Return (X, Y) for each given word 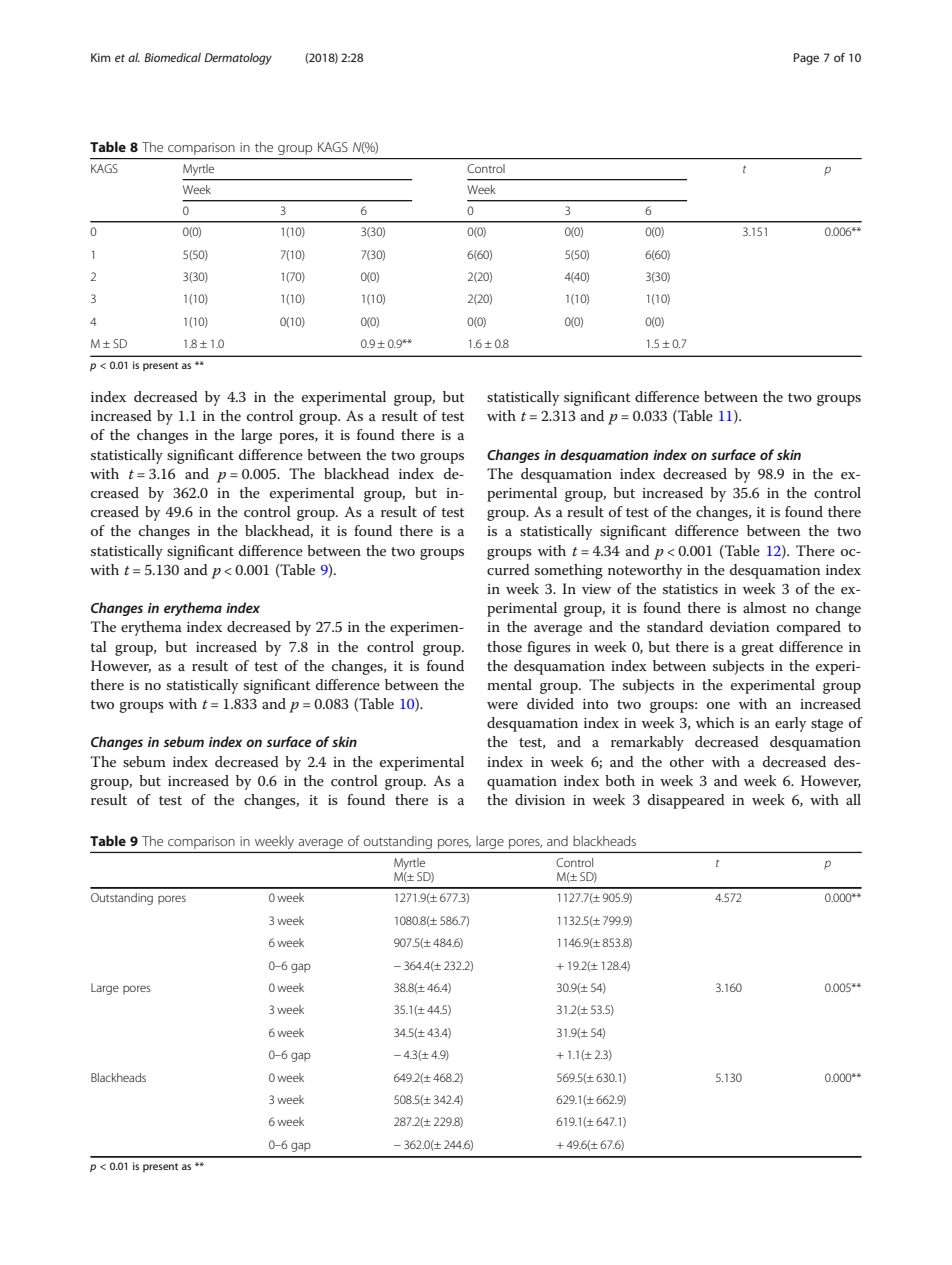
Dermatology (238, 59)
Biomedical (172, 57)
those (504, 646)
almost (765, 607)
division (540, 799)
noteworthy (645, 571)
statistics (690, 589)
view (596, 589)
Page (806, 59)
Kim (101, 57)
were (502, 705)
